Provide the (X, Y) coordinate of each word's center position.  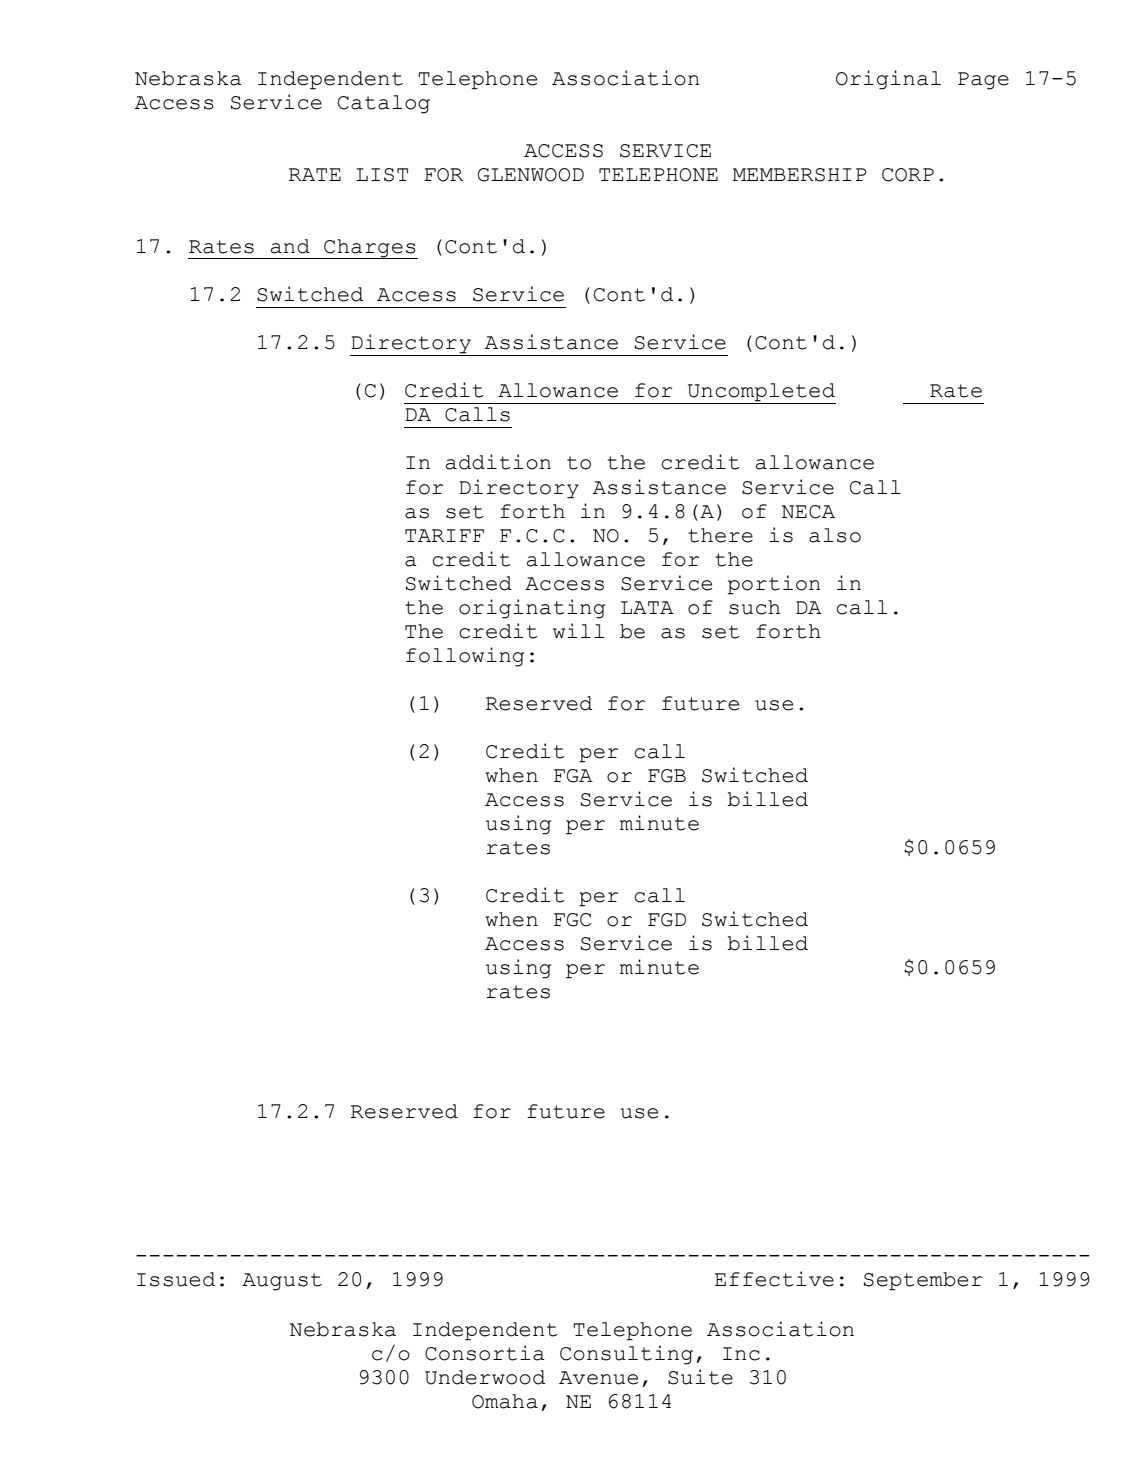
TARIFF (444, 535)
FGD (667, 920)
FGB (667, 776)
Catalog (384, 104)
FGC (572, 920)
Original (888, 80)
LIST (382, 175)
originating (532, 609)
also (835, 535)
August (282, 1282)
